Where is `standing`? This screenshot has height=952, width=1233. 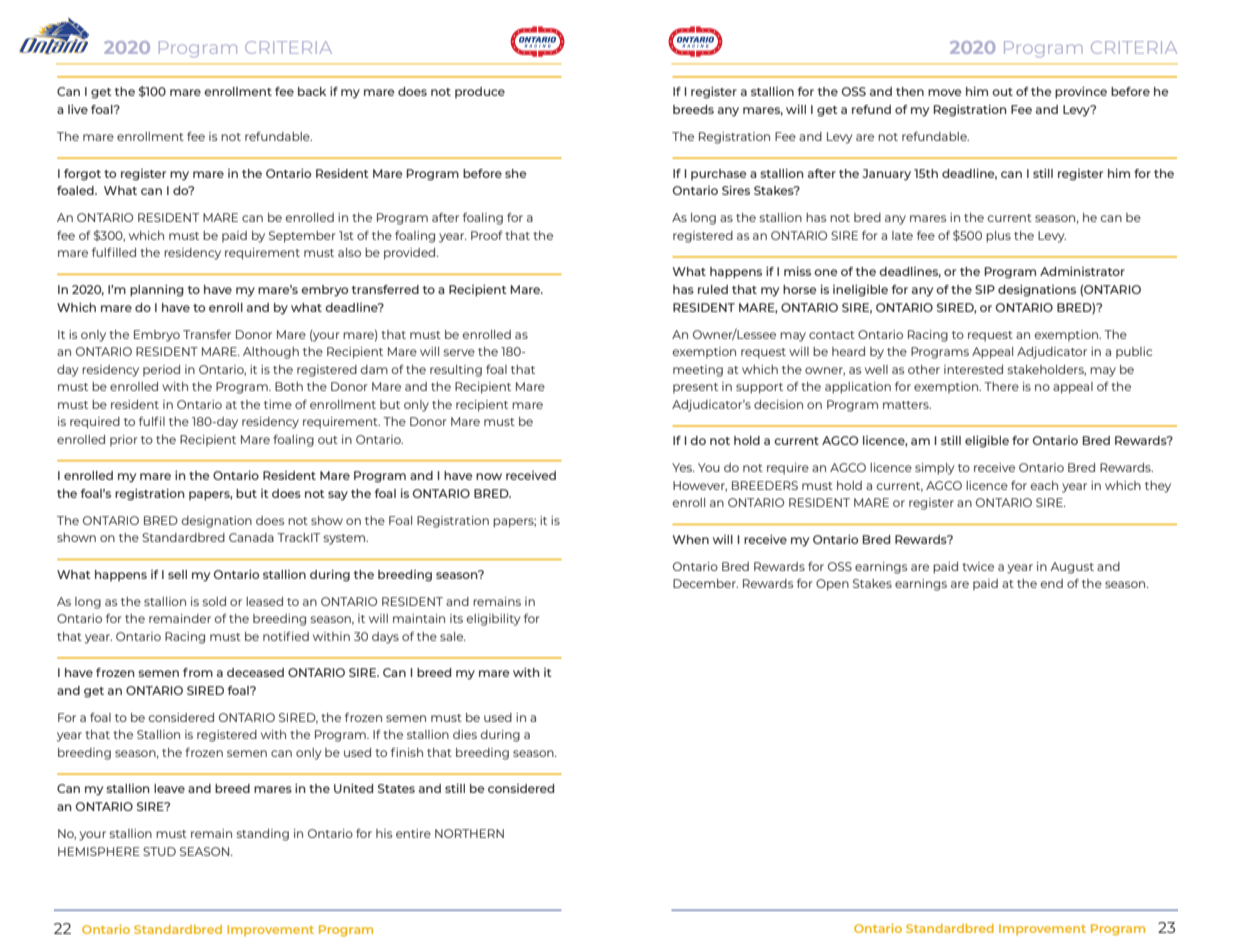 standing is located at coordinates (263, 835).
